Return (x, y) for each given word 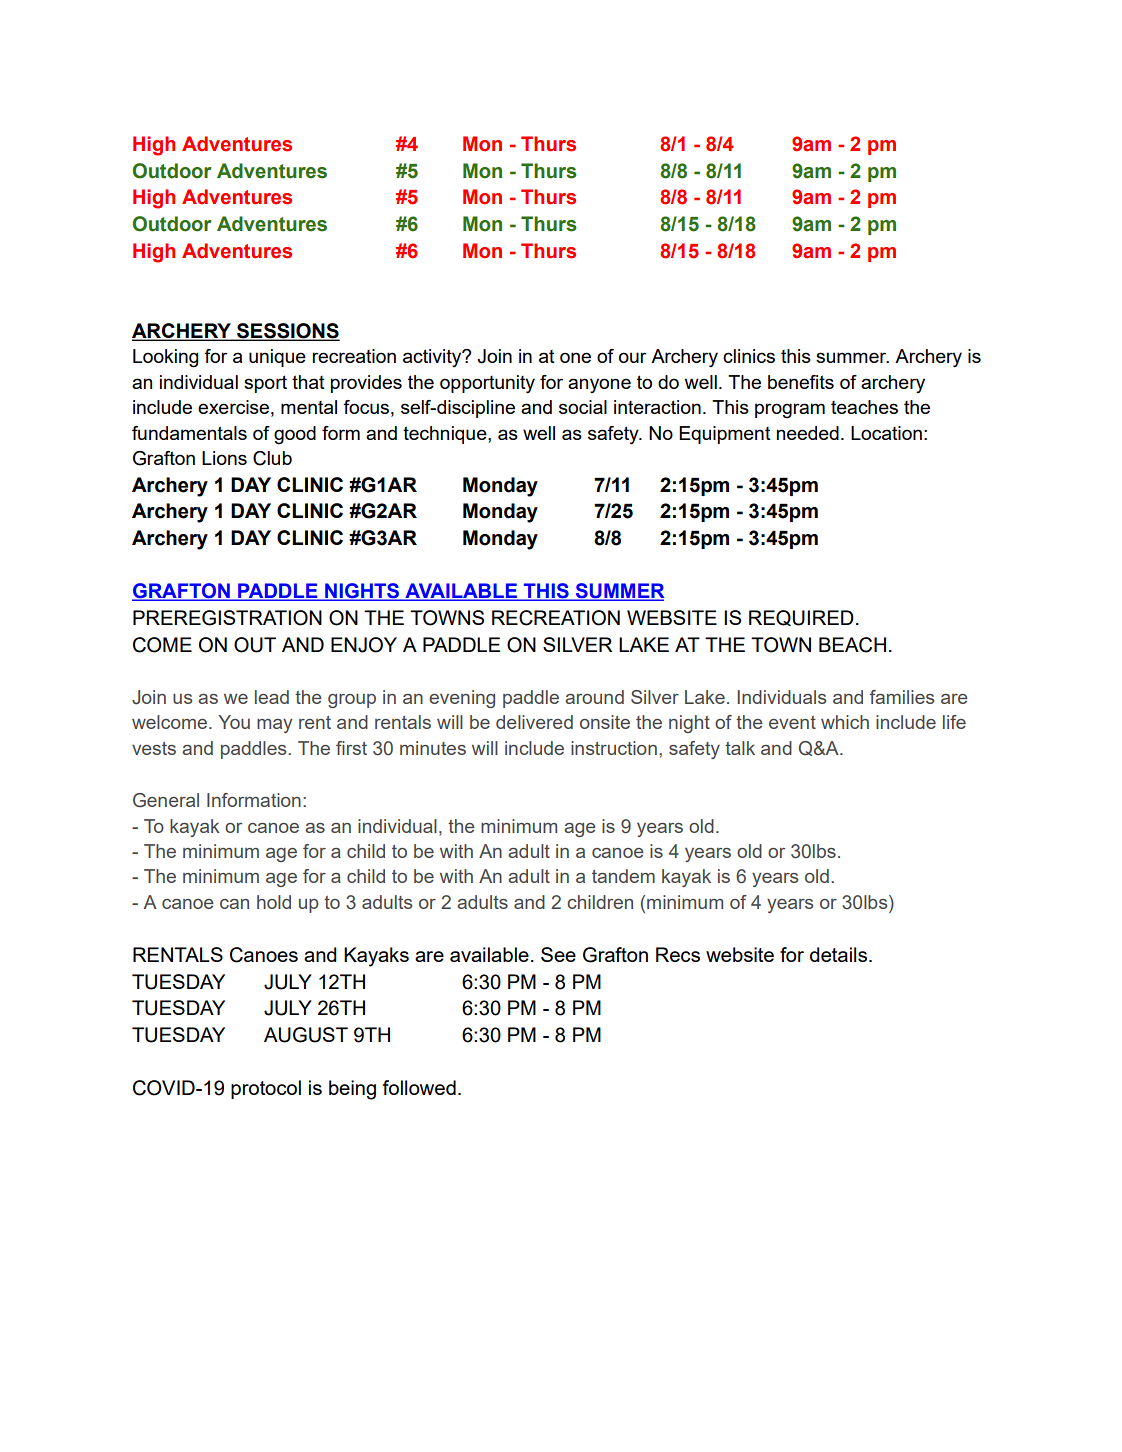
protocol (266, 1089)
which (845, 722)
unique (277, 358)
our (633, 357)
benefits (801, 382)
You (234, 722)
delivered (534, 722)
